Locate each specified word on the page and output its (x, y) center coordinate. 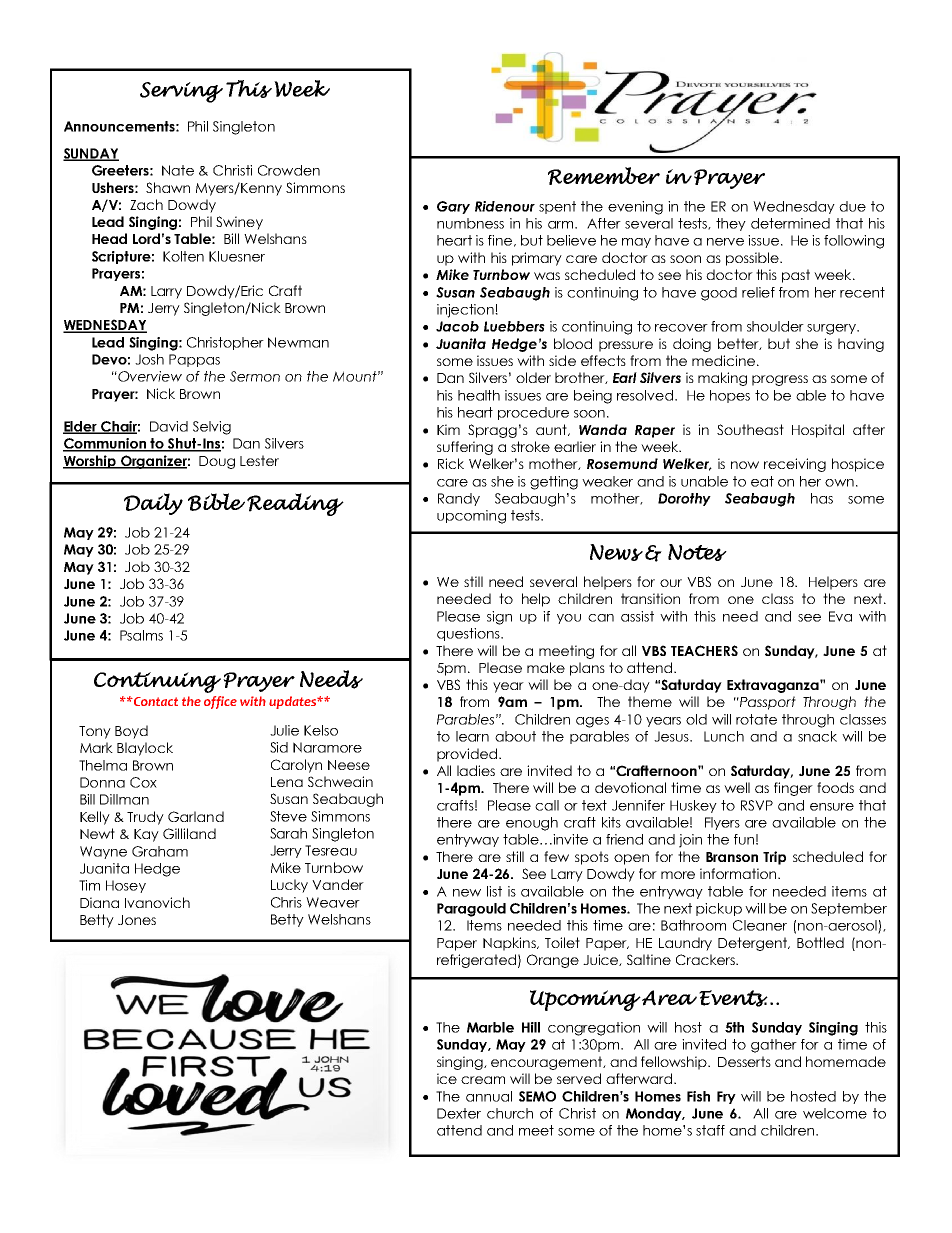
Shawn (168, 187)
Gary (453, 207)
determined (790, 223)
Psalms (141, 635)
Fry (726, 1097)
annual (489, 1096)
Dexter (459, 1113)
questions (469, 634)
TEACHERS (704, 650)
